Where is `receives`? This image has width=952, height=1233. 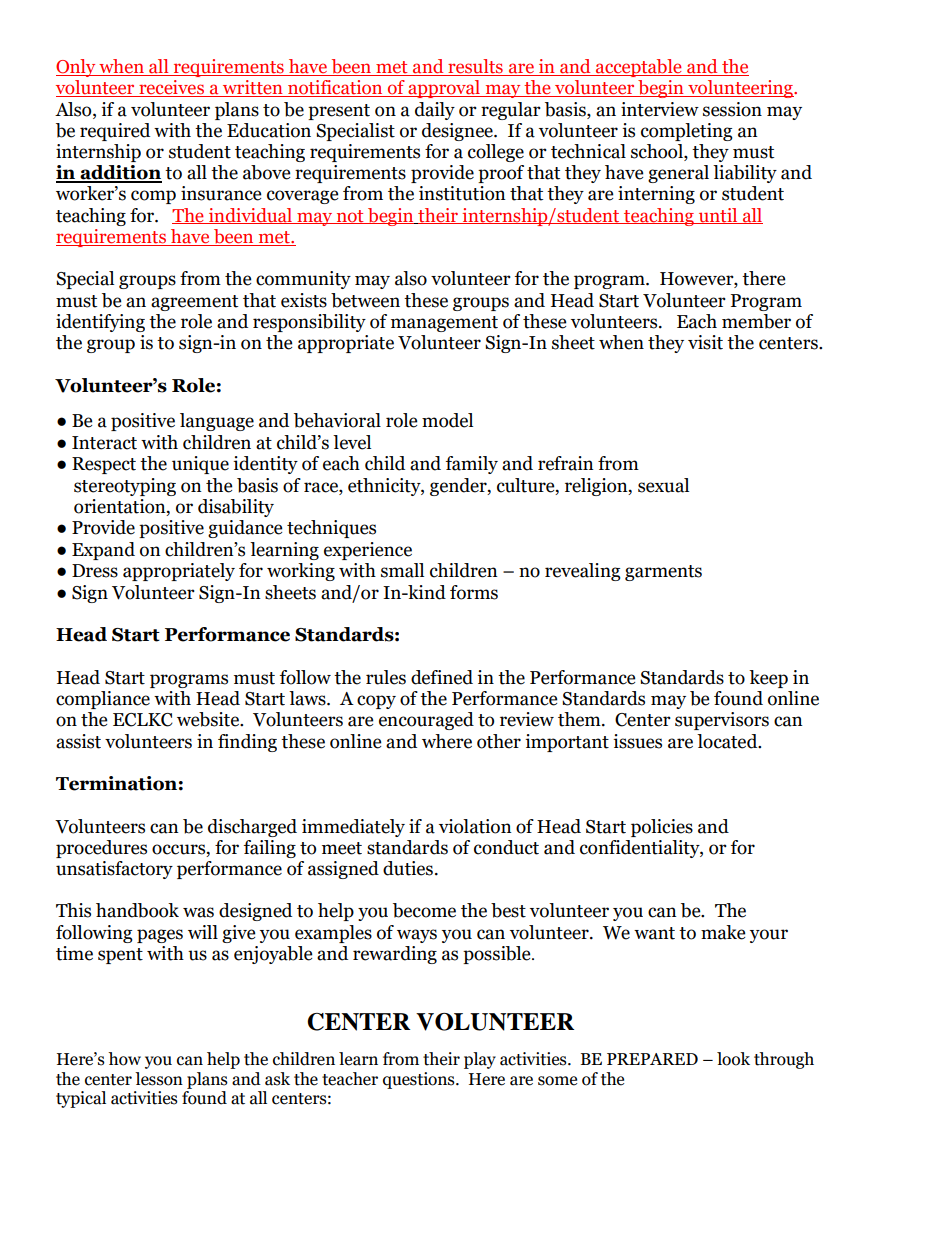 receives is located at coordinates (172, 88).
